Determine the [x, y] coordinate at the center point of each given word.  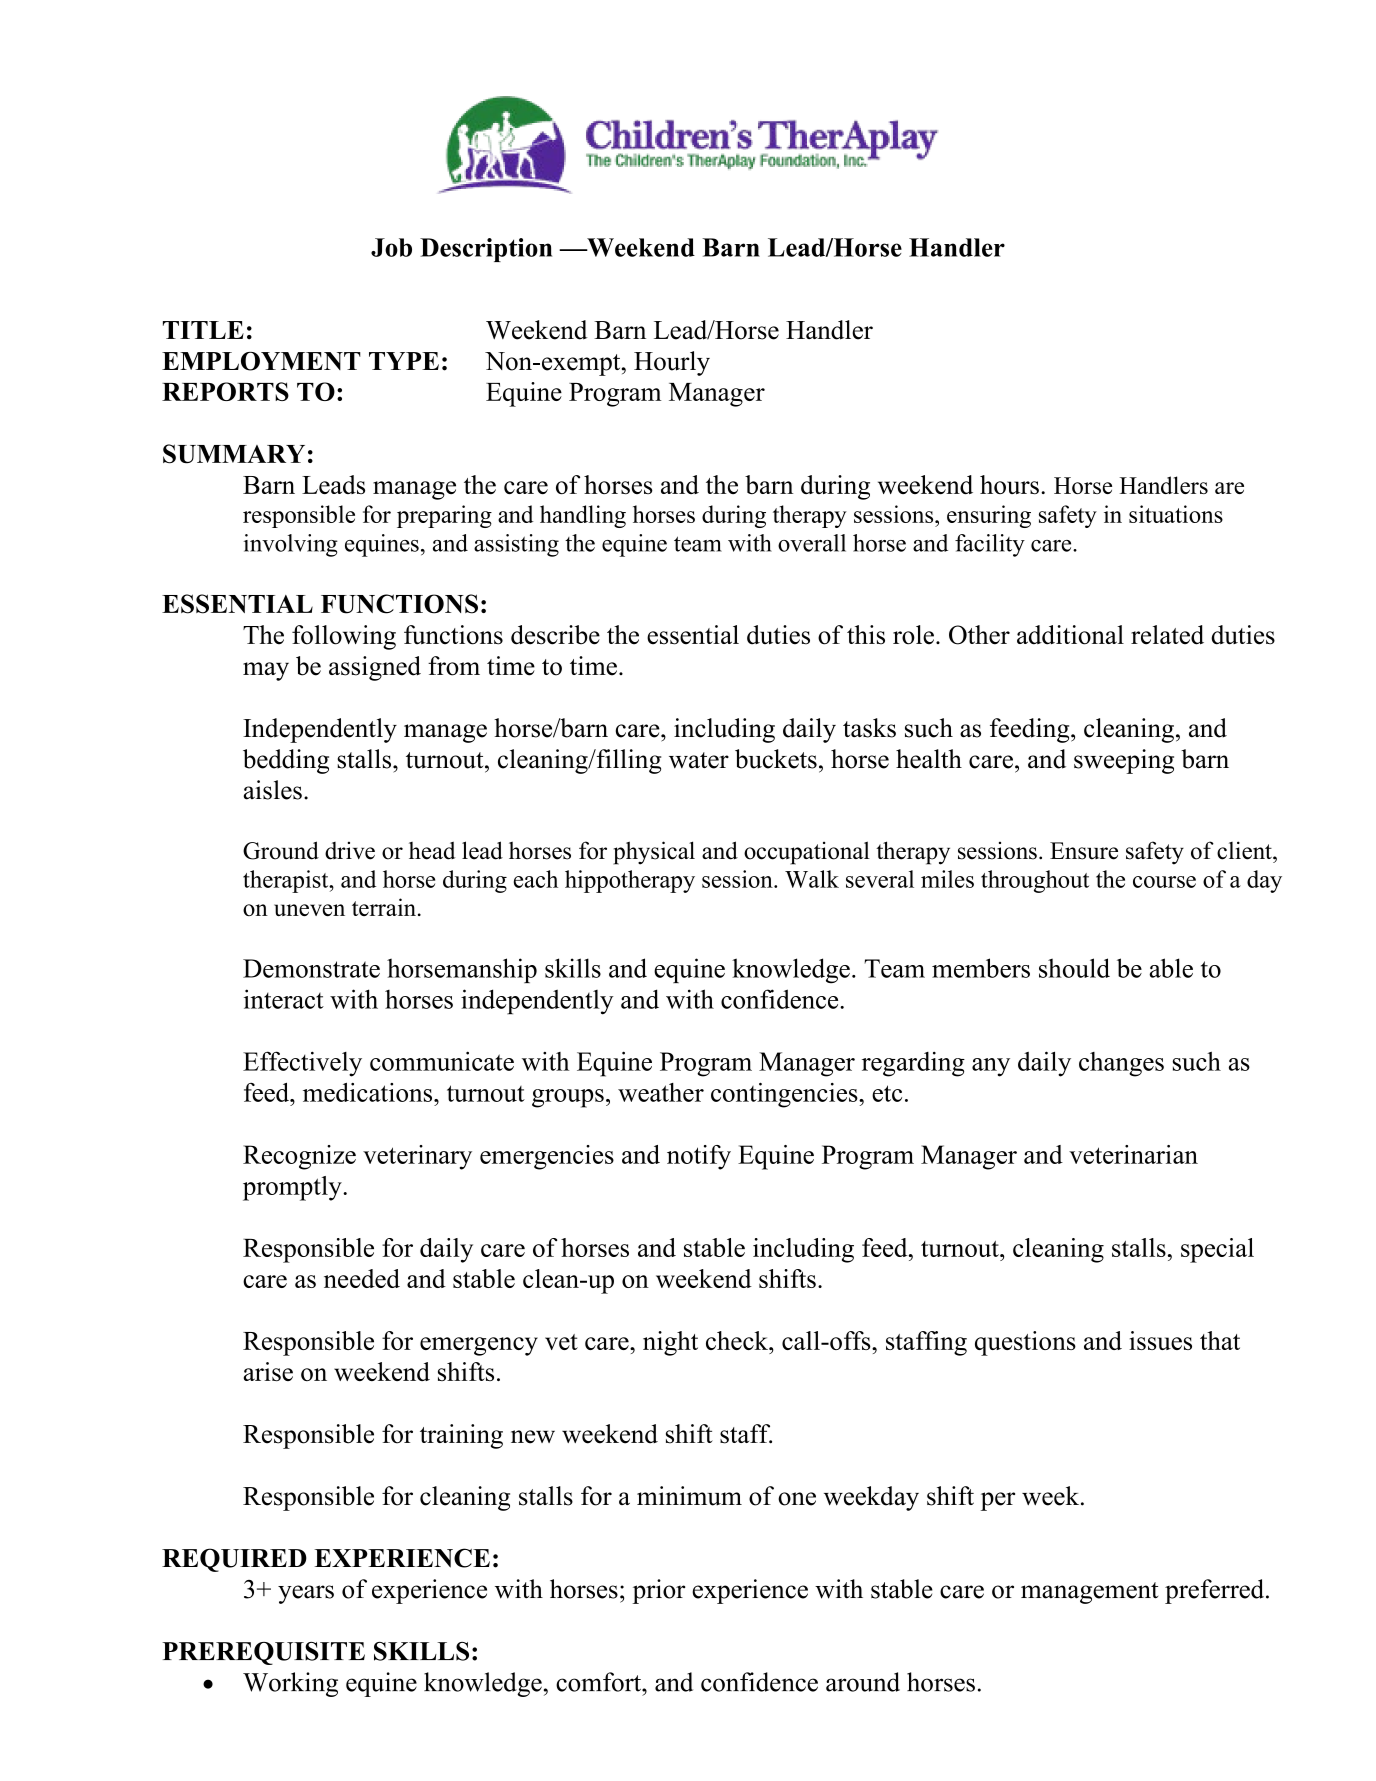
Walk [812, 879]
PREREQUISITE [263, 1653]
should [1074, 968]
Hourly [672, 363]
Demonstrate [311, 968]
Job [391, 247]
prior [658, 1591]
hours [1009, 484]
